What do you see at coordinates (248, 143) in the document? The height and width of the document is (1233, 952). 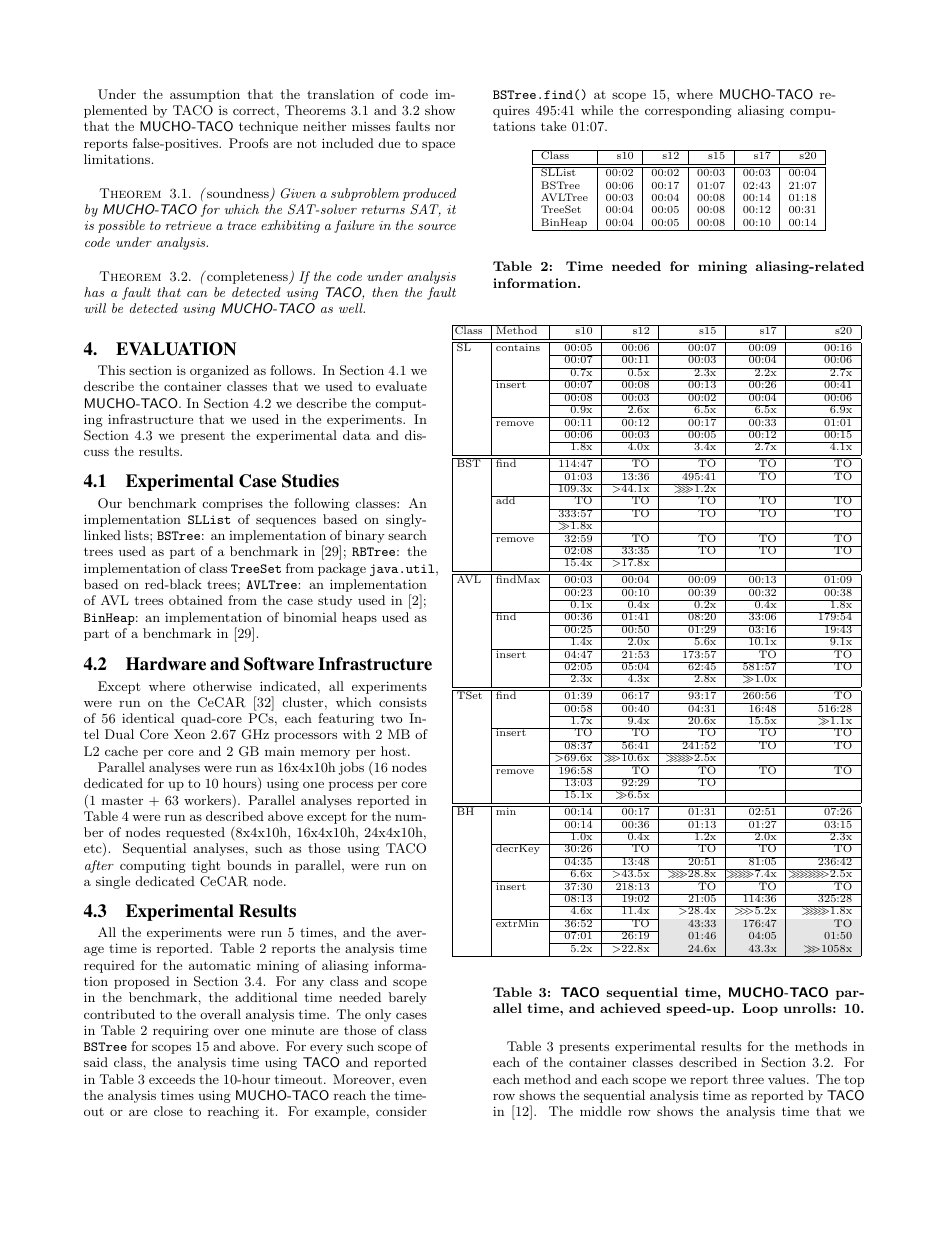 I see `Proofs` at bounding box center [248, 143].
